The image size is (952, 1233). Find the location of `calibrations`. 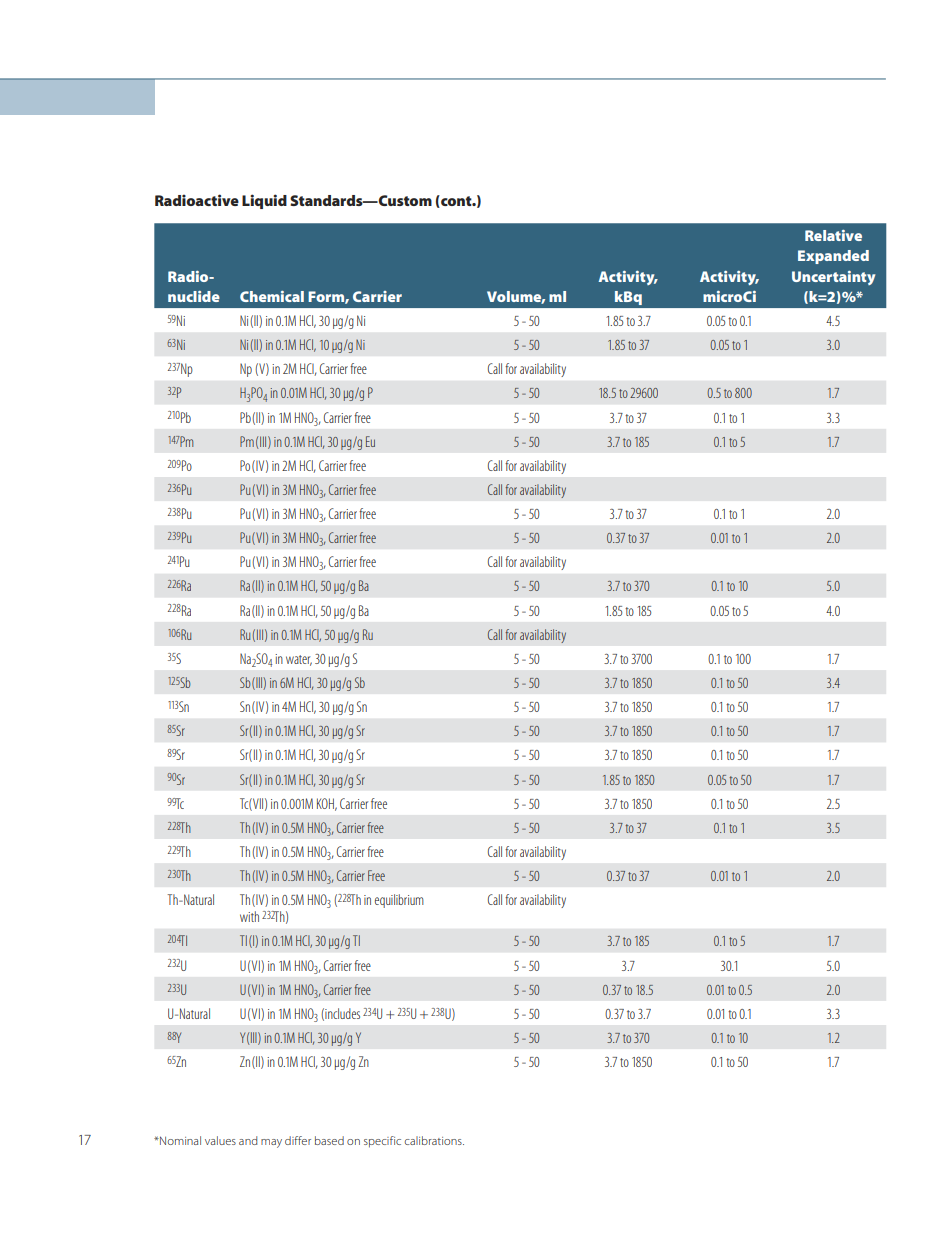

calibrations is located at coordinates (434, 1140).
